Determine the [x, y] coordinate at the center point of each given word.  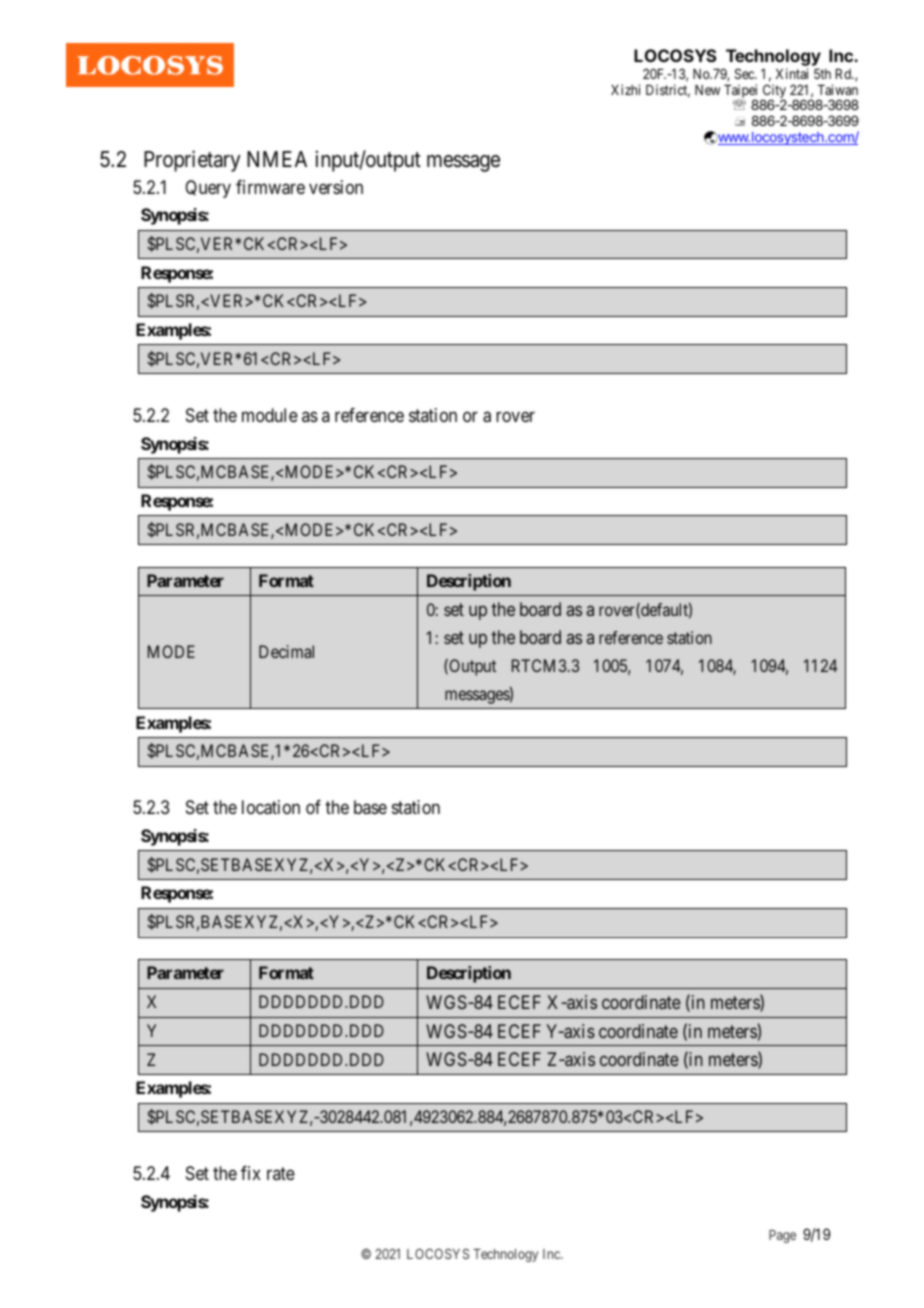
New [707, 90]
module [270, 415]
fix [251, 1173]
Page [782, 1236]
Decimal [286, 651]
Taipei [742, 92]
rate [281, 1174]
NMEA [277, 159]
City [773, 92]
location [271, 807]
